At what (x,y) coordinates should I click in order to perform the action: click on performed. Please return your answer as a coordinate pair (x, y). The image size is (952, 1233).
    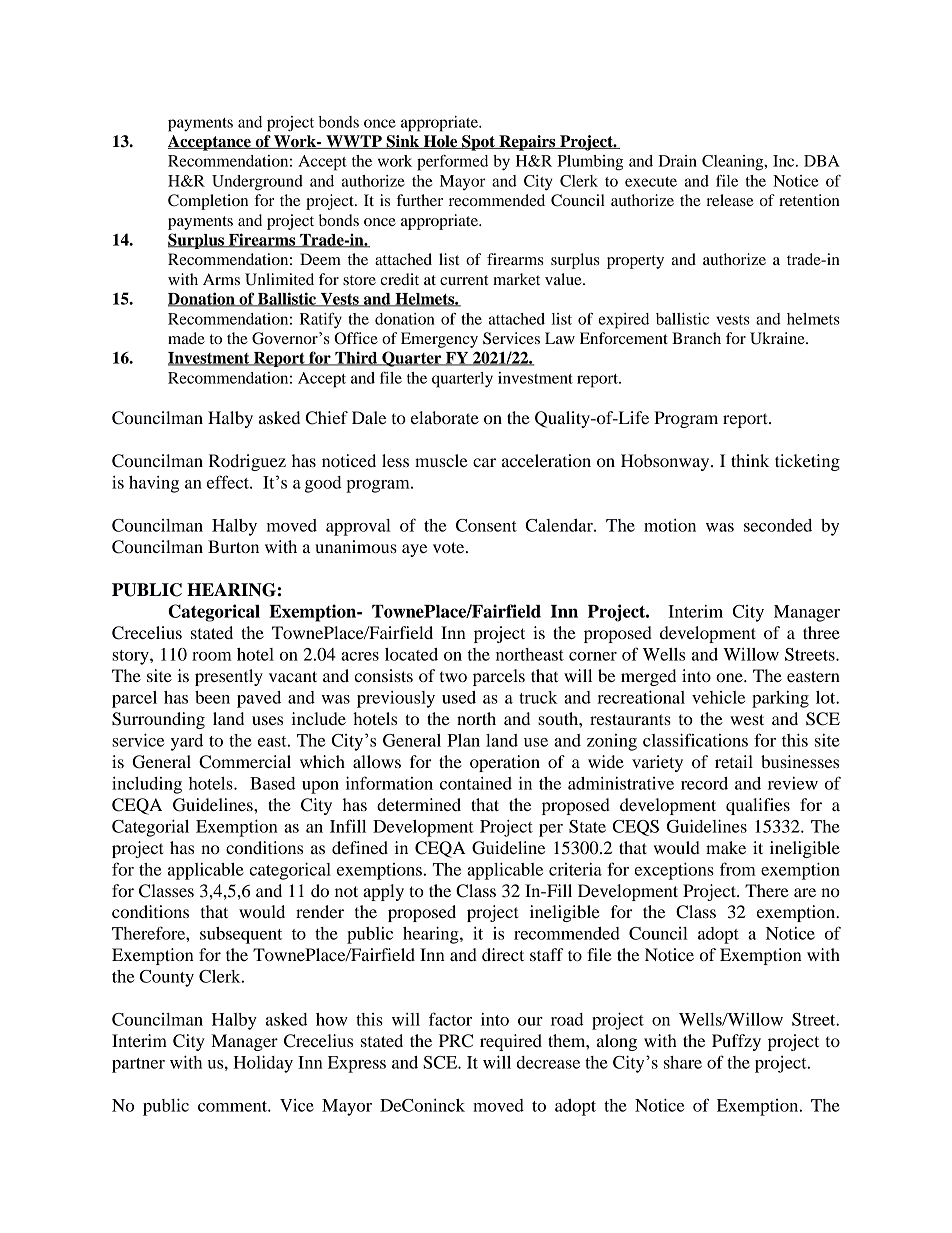
    Looking at the image, I should click on (452, 163).
